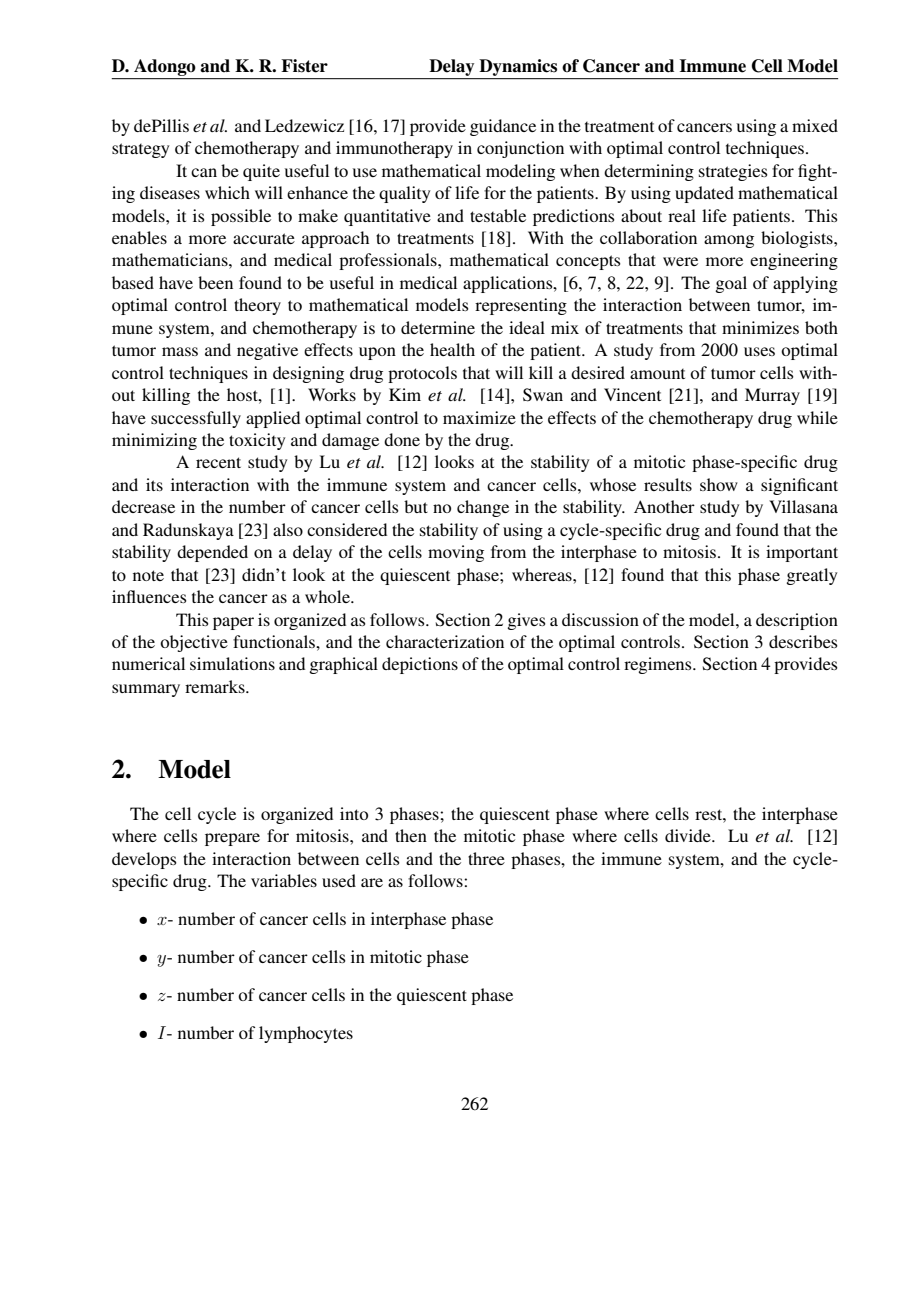  I want to click on depictions, so click(420, 665).
